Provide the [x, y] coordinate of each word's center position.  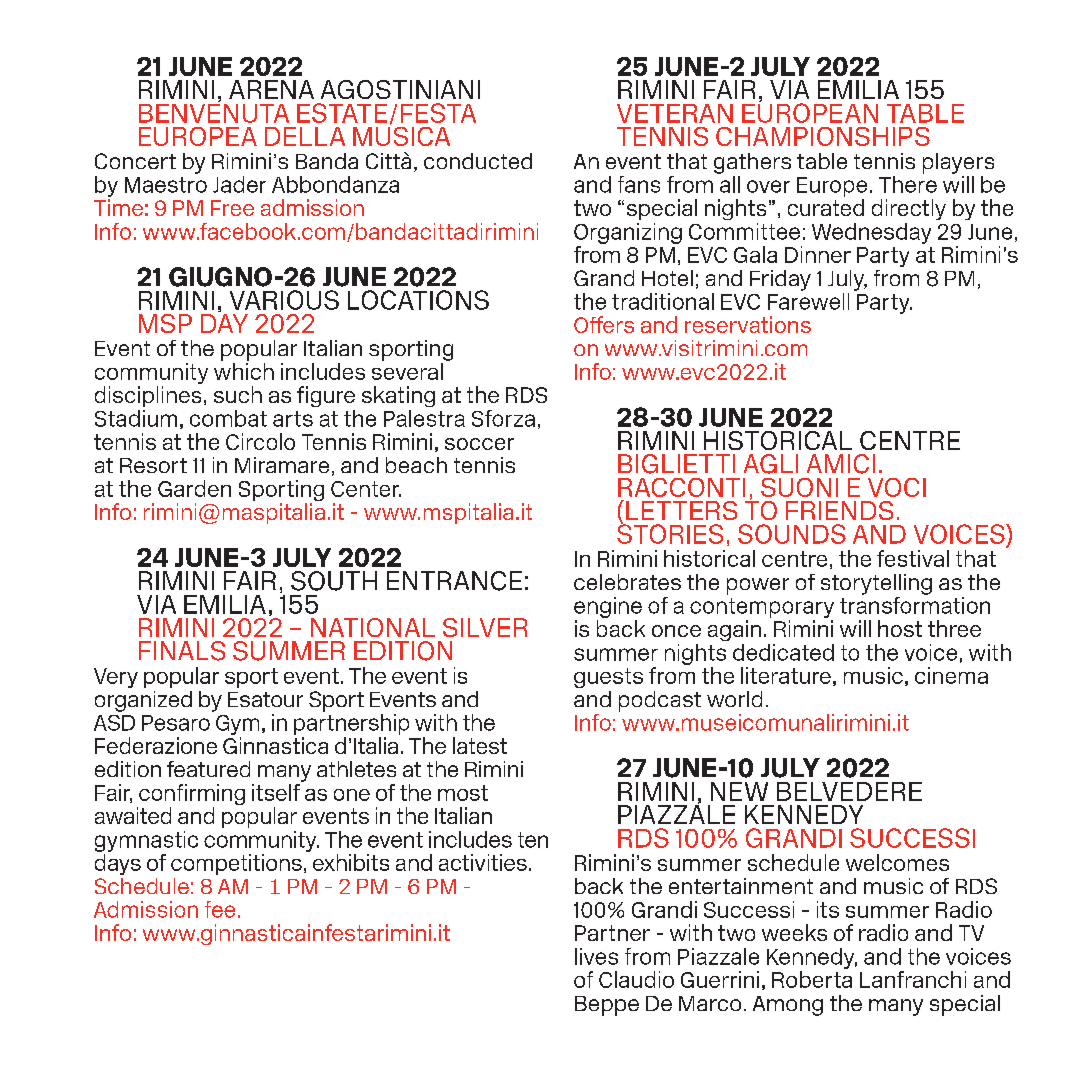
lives [596, 956]
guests [608, 678]
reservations [748, 324]
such [238, 394]
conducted [478, 161]
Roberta [812, 979]
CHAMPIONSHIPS [823, 136]
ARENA [271, 89]
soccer [479, 444]
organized [143, 701]
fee [220, 909]
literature [786, 675]
